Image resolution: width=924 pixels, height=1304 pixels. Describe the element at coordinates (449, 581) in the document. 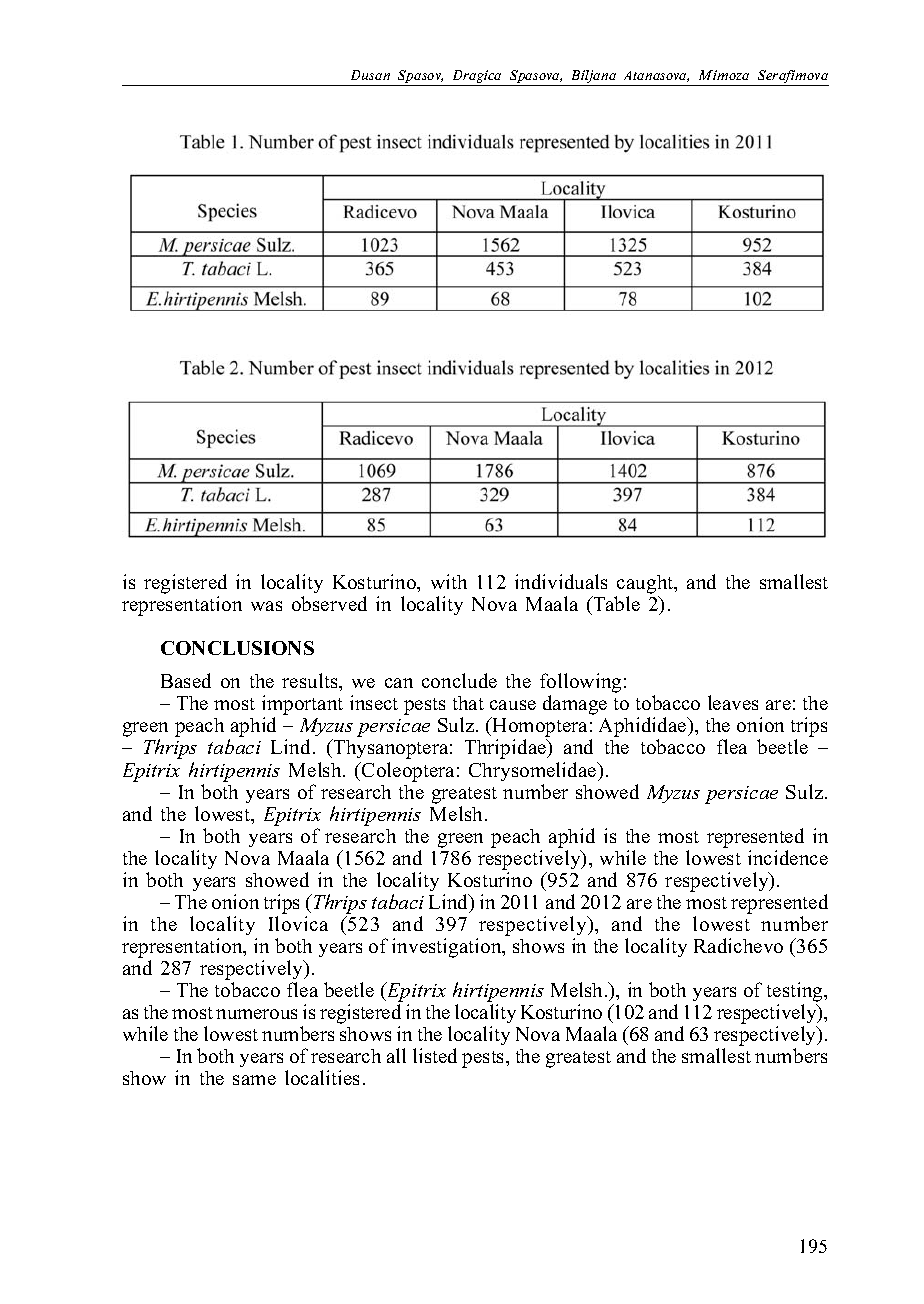

I see `with` at that location.
